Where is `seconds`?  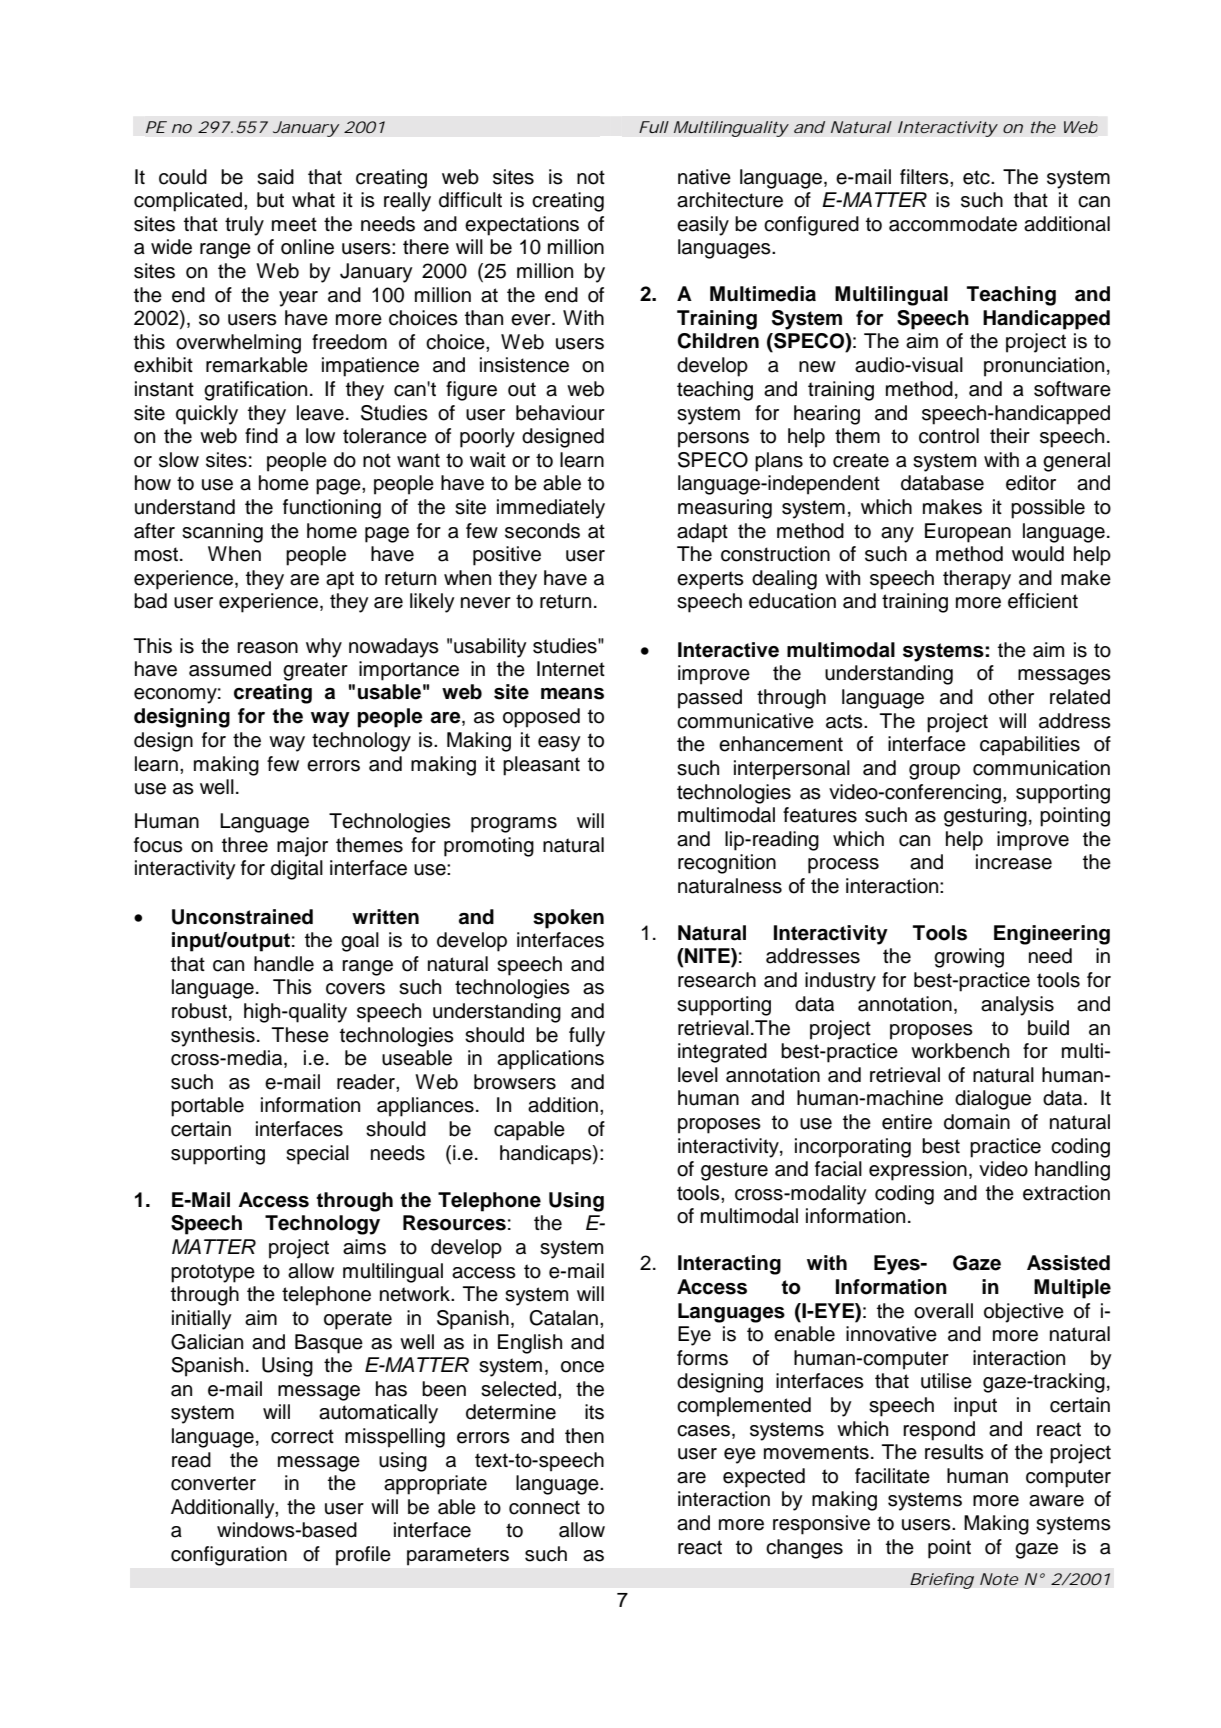
seconds is located at coordinates (542, 531).
